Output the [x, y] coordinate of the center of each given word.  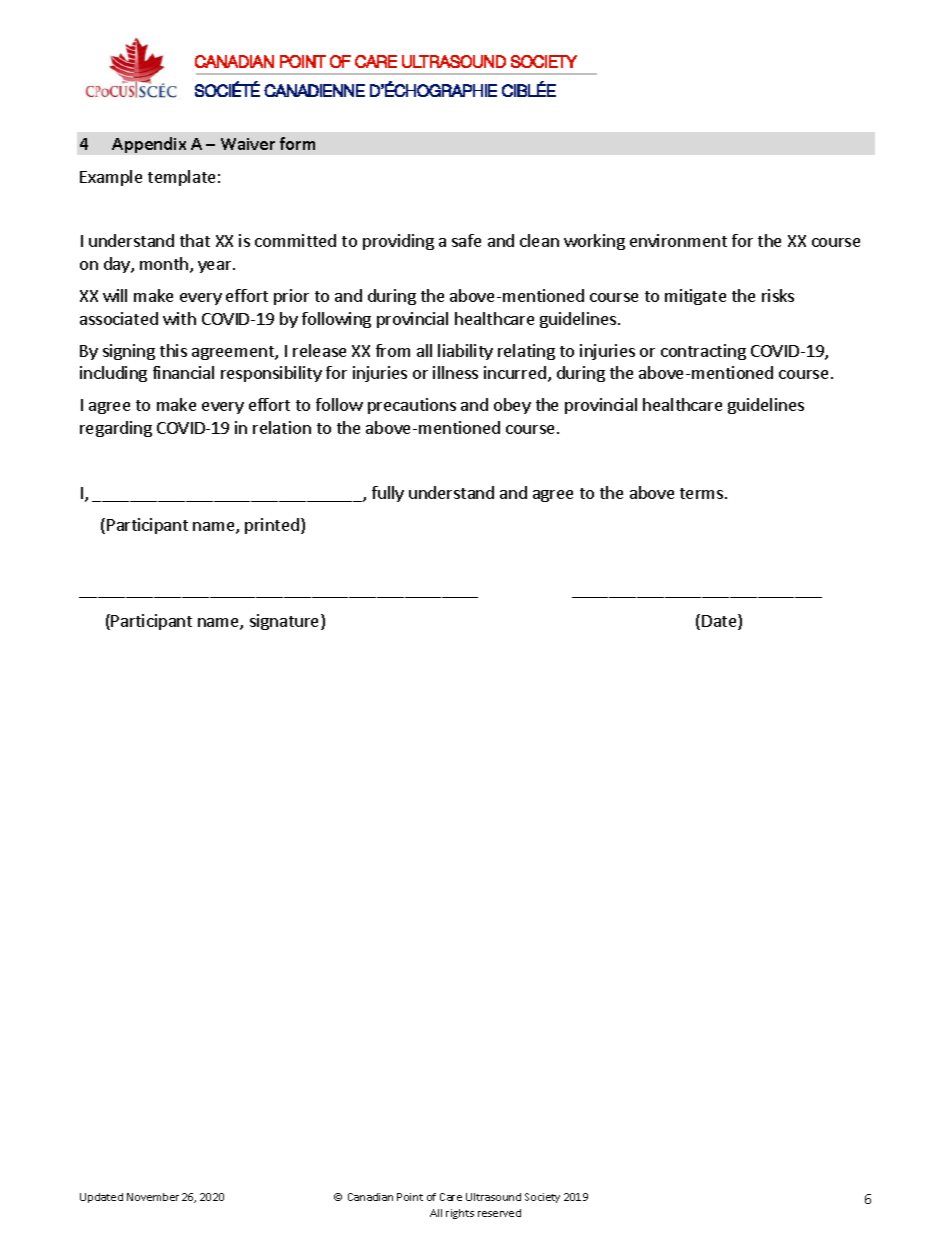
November [153, 1197]
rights [460, 1214]
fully [388, 494]
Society [542, 1198]
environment [678, 240]
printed [272, 526]
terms [703, 493]
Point [410, 1197]
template [181, 178]
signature [286, 622]
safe [466, 240]
